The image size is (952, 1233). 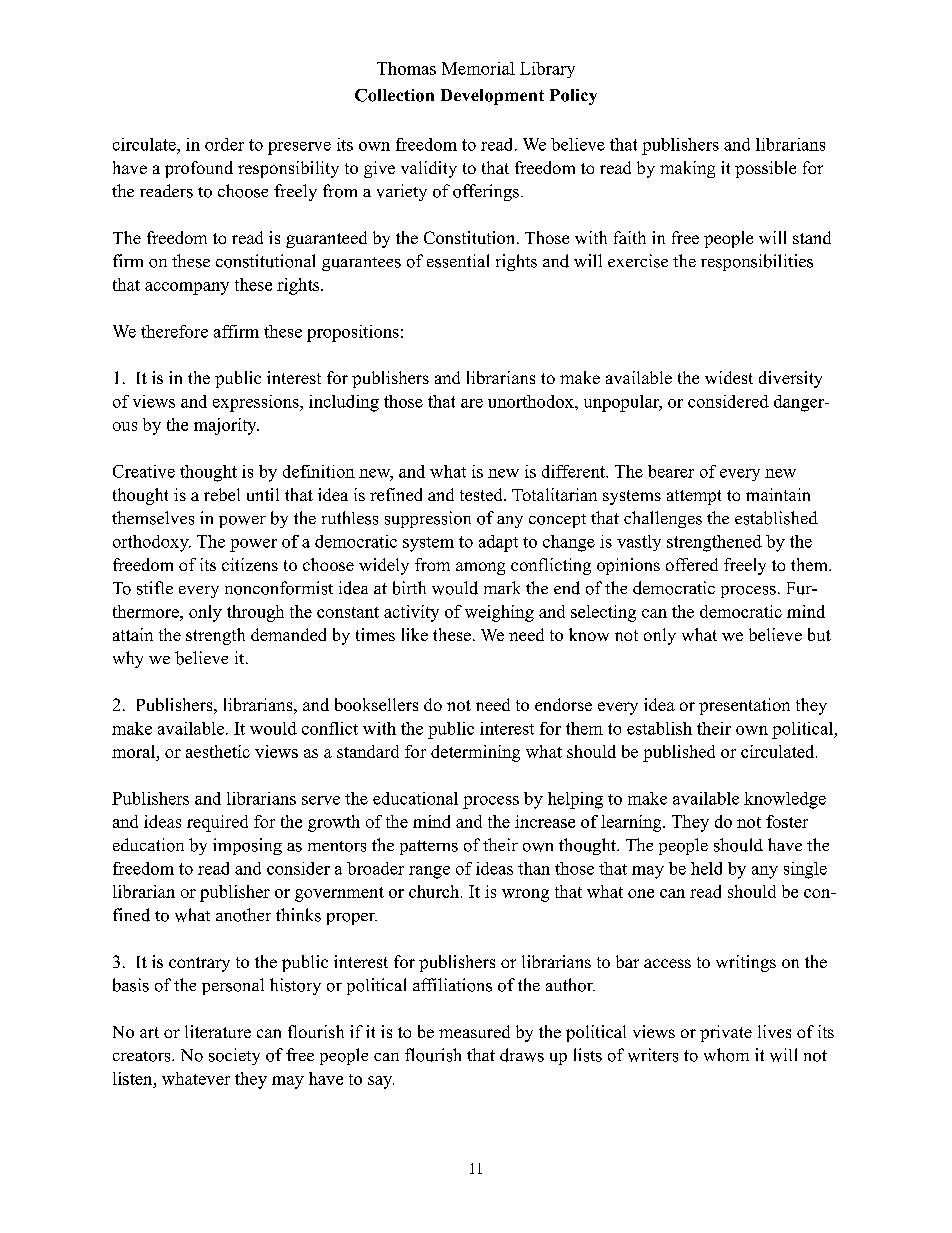 What do you see at coordinates (234, 1056) in the page?
I see `society` at bounding box center [234, 1056].
